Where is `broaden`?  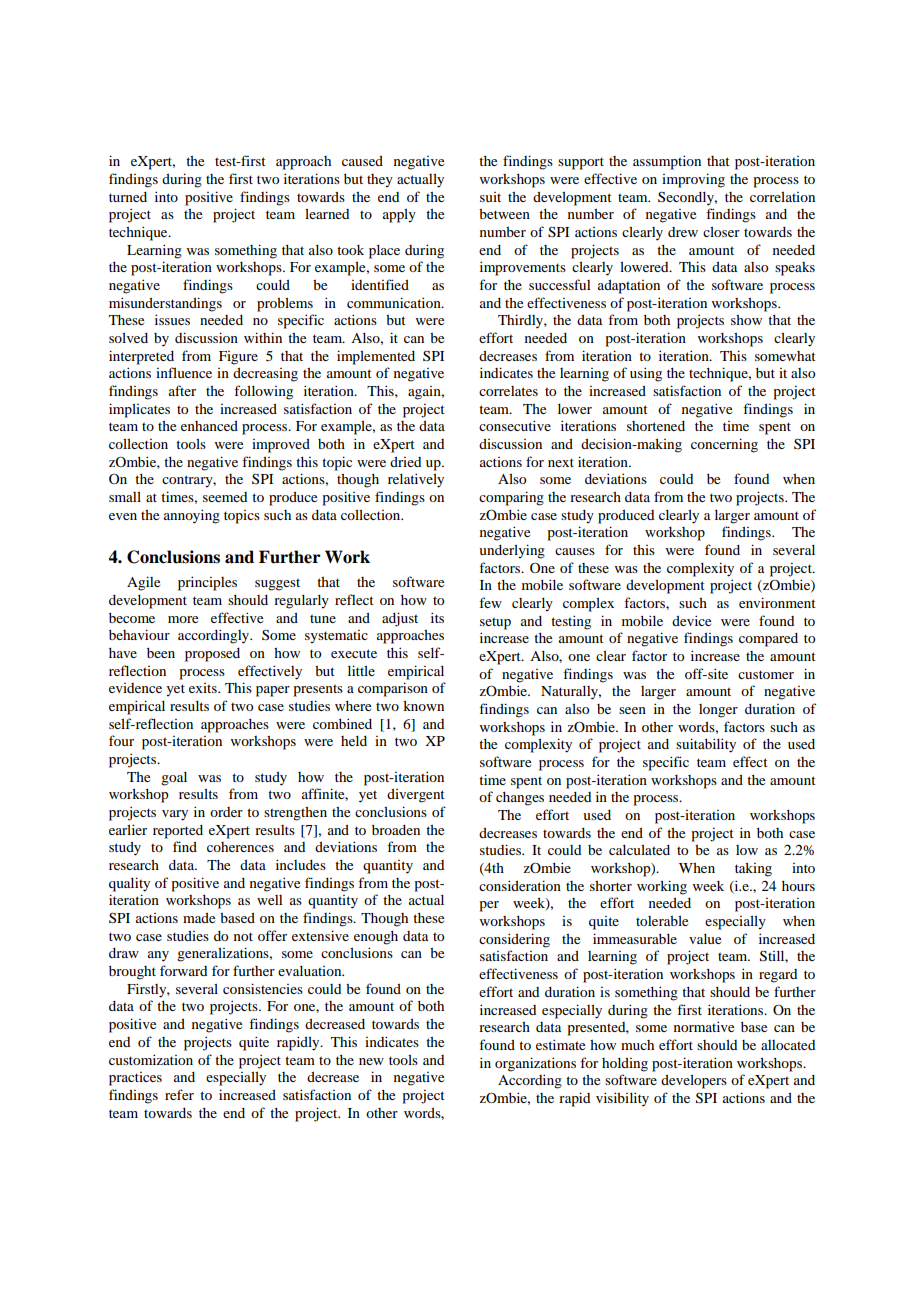 broaden is located at coordinates (396, 830).
